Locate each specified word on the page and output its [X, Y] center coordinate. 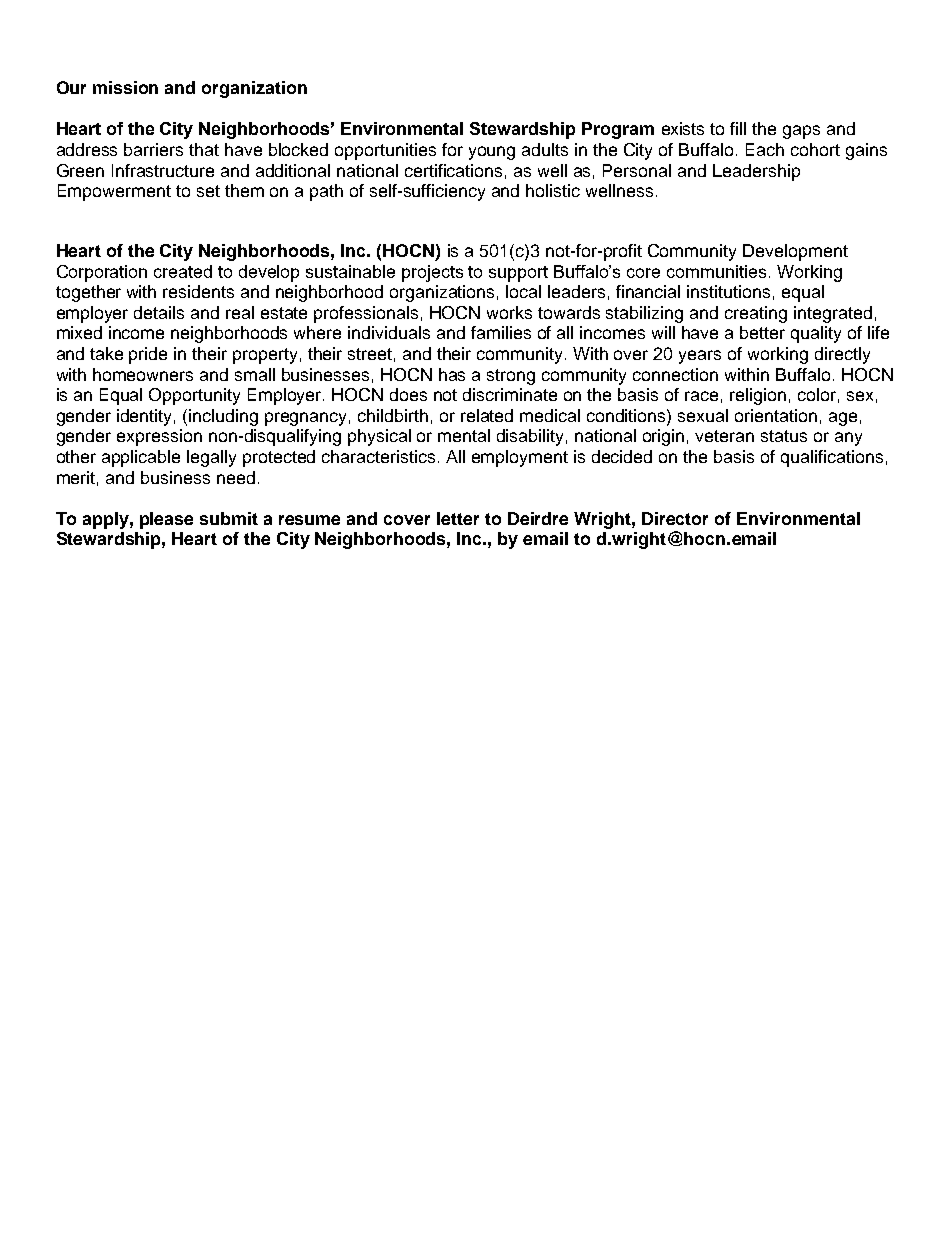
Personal [637, 170]
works [509, 312]
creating [756, 314]
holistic [553, 190]
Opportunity [194, 396]
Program [618, 130]
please [166, 520]
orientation [776, 415]
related [487, 415]
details [159, 312]
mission [125, 87]
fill [738, 128]
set [208, 191]
